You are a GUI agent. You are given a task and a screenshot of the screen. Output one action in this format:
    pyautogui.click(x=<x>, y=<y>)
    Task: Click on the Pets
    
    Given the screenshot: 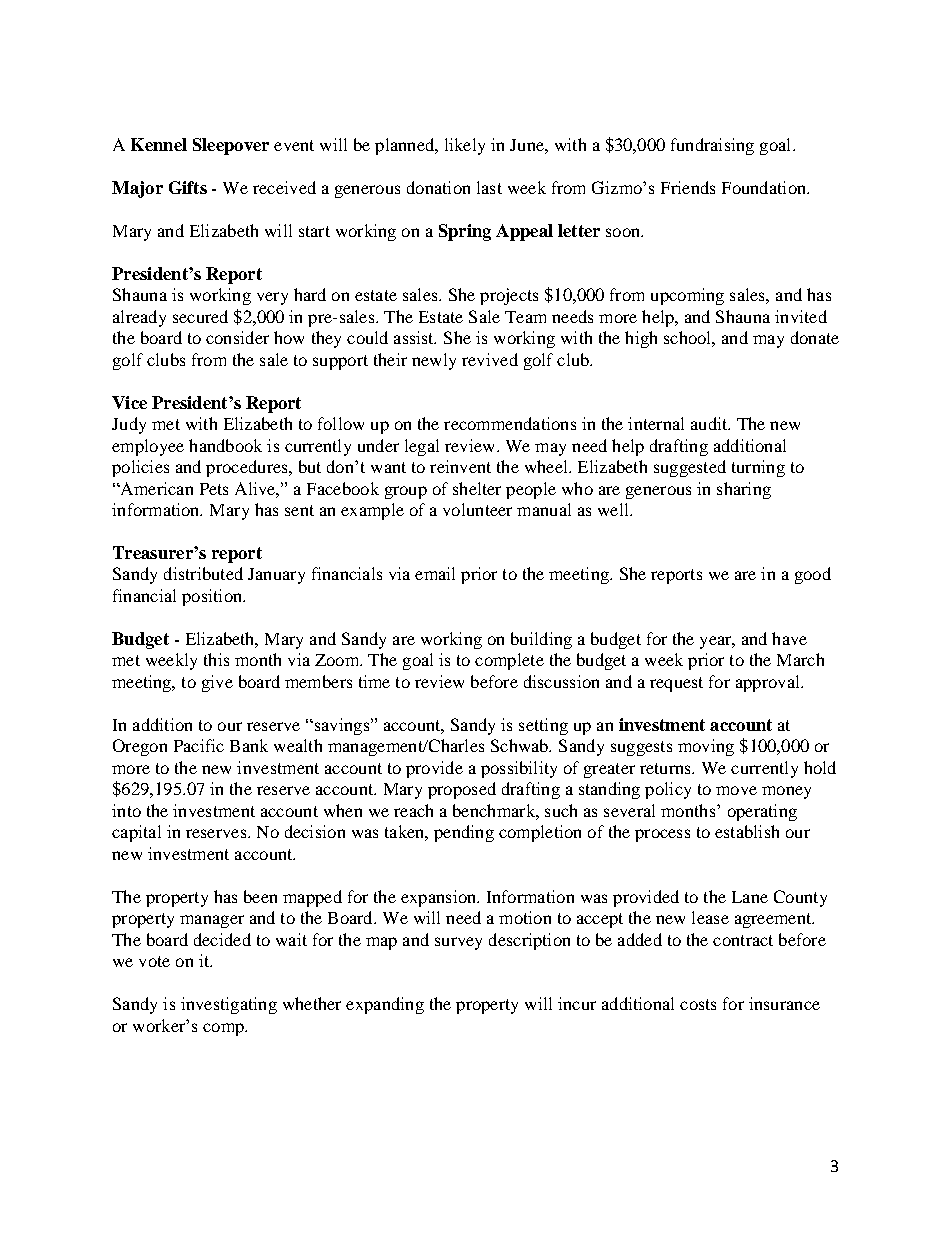 What is the action you would take?
    pyautogui.click(x=214, y=489)
